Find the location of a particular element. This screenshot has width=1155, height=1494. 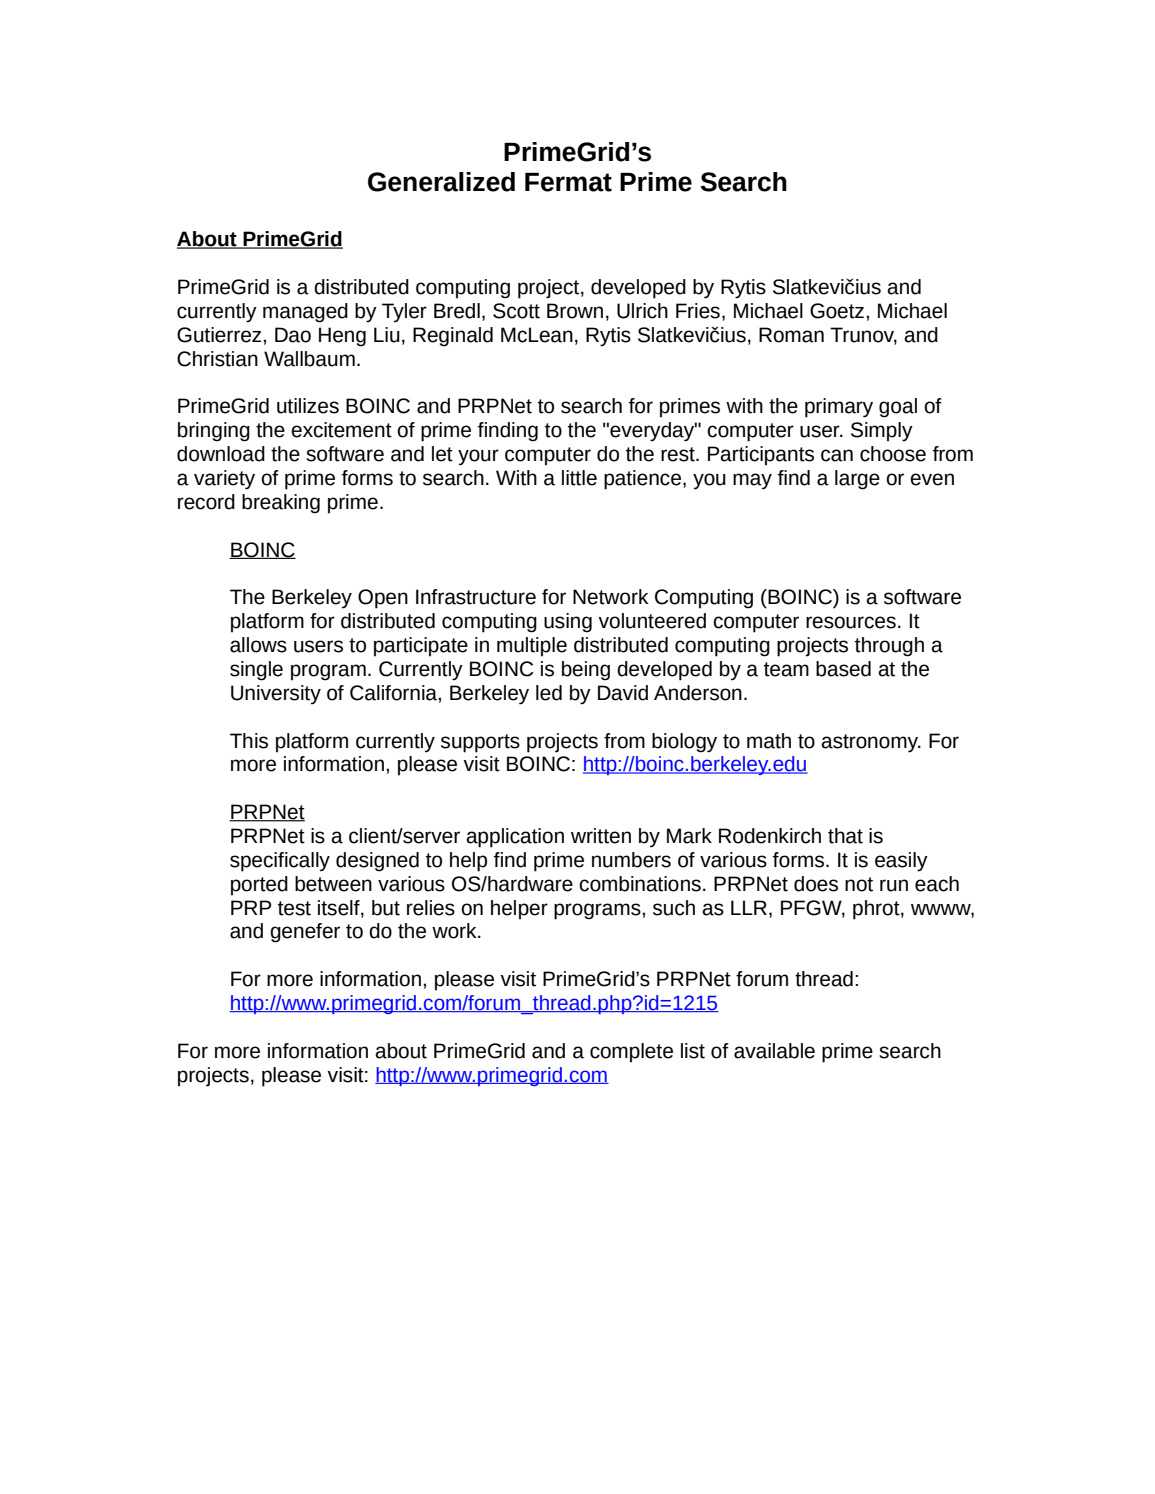

test is located at coordinates (294, 908).
